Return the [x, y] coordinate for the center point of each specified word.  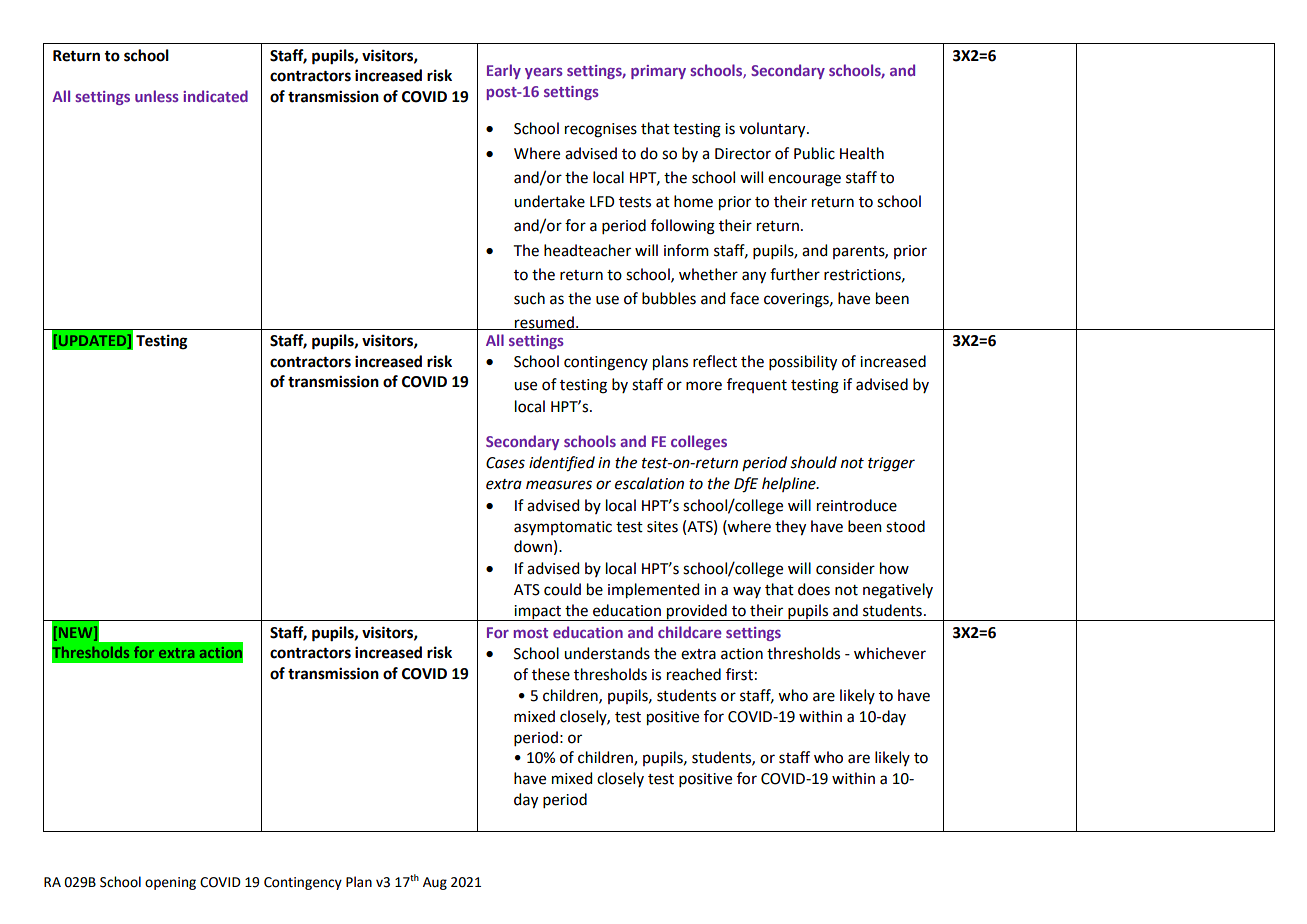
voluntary [773, 130]
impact [538, 613]
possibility [803, 363]
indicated [215, 96]
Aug [435, 883]
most [531, 633]
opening [170, 883]
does [814, 589]
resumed [544, 323]
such [529, 298]
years [544, 73]
